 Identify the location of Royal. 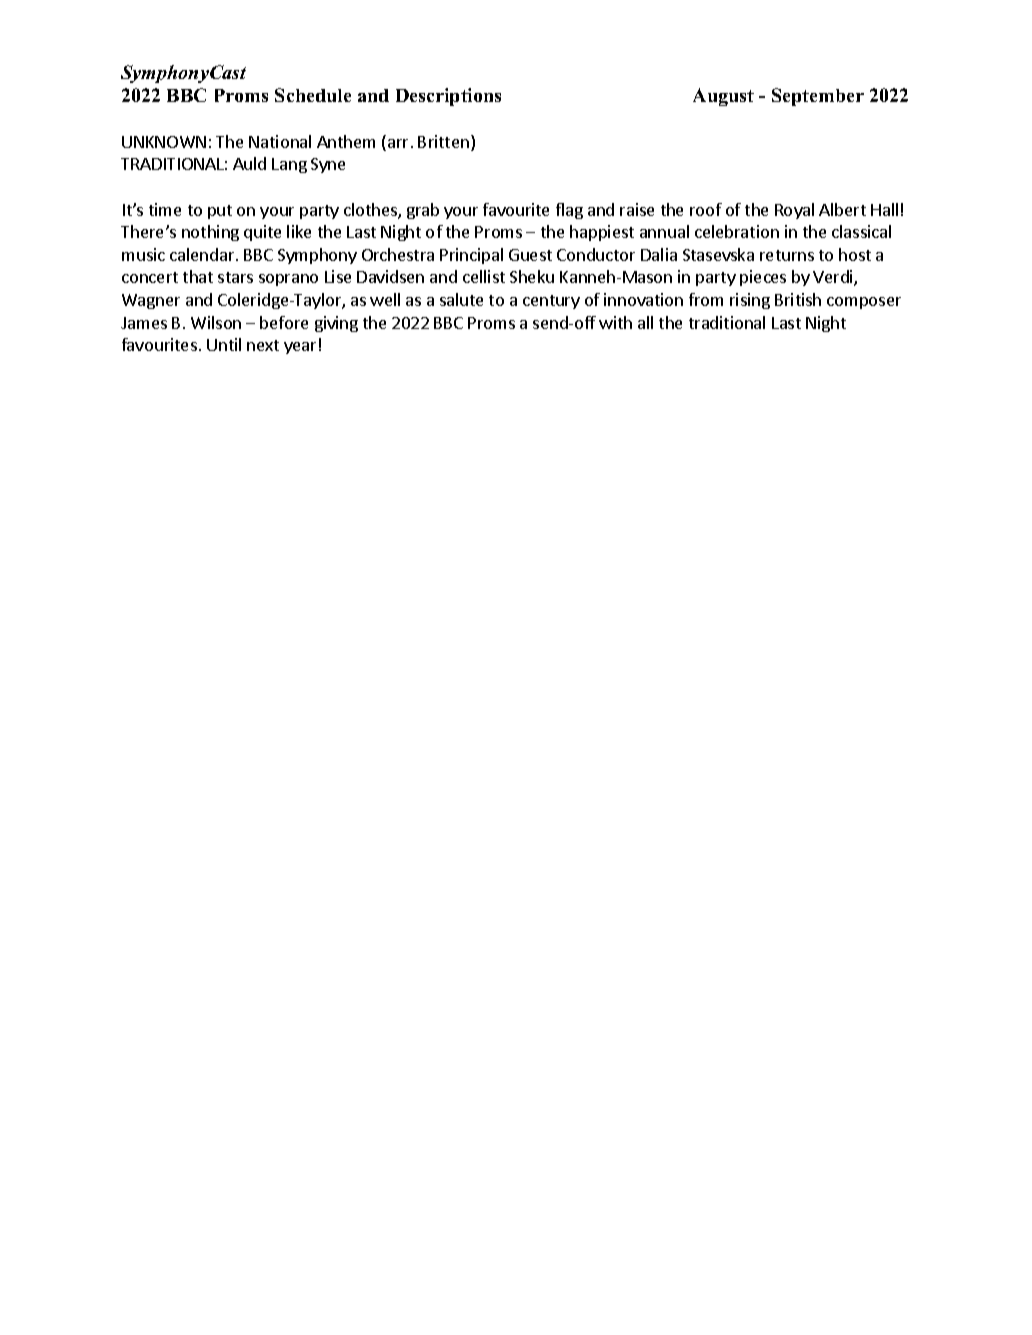
(794, 211).
